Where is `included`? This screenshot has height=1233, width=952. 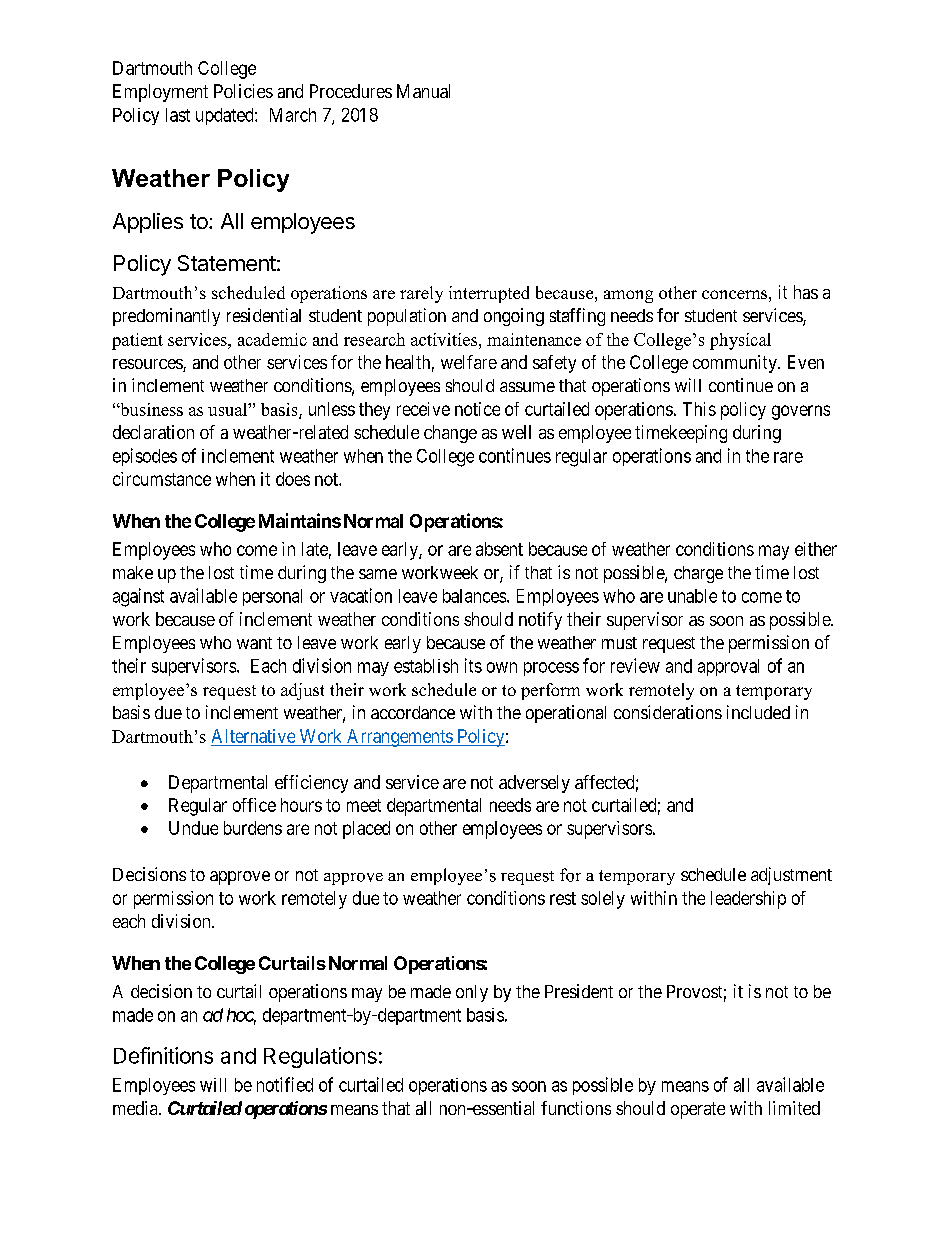 included is located at coordinates (758, 712).
